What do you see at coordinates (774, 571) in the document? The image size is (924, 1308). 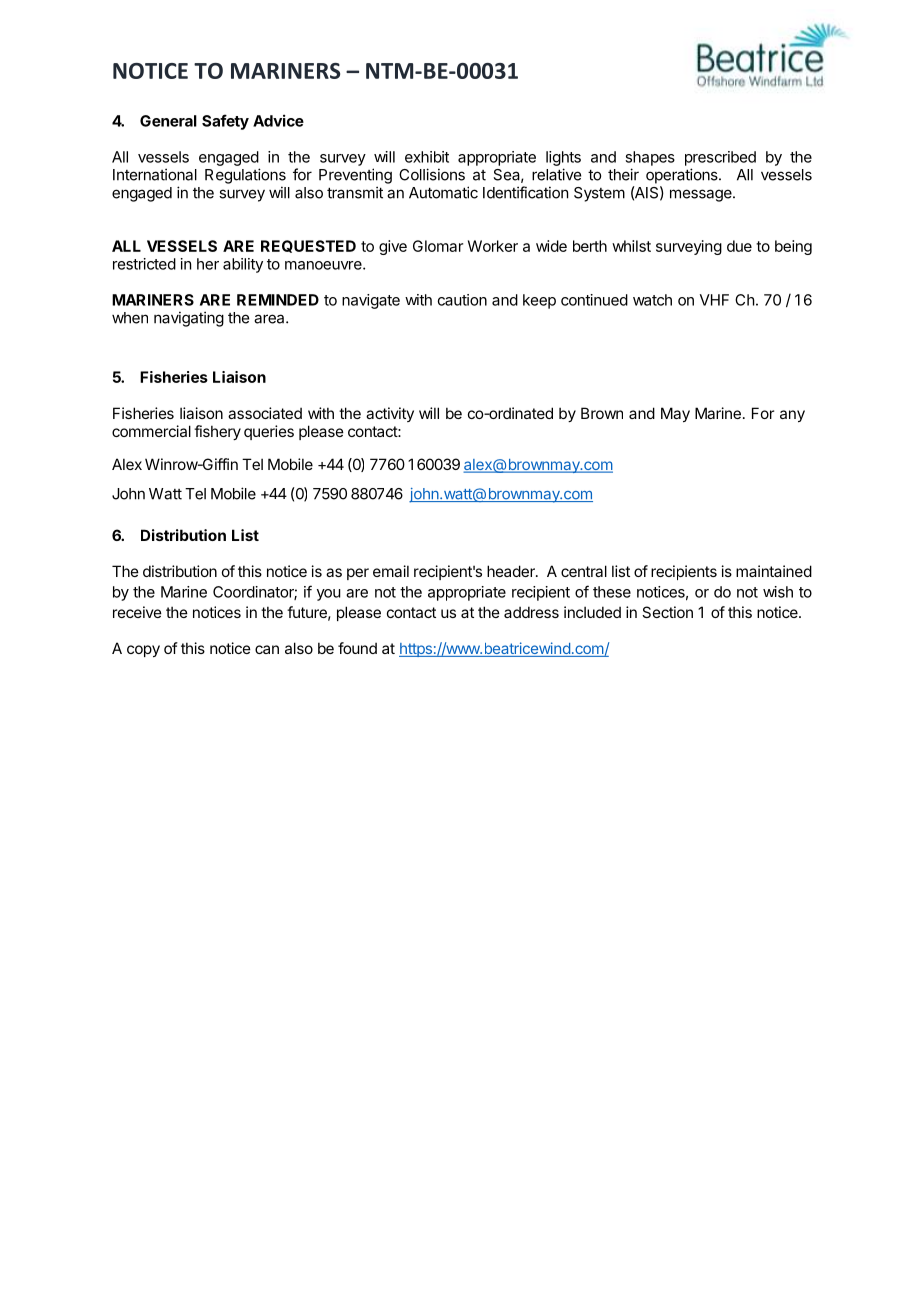 I see `maintained` at bounding box center [774, 571].
